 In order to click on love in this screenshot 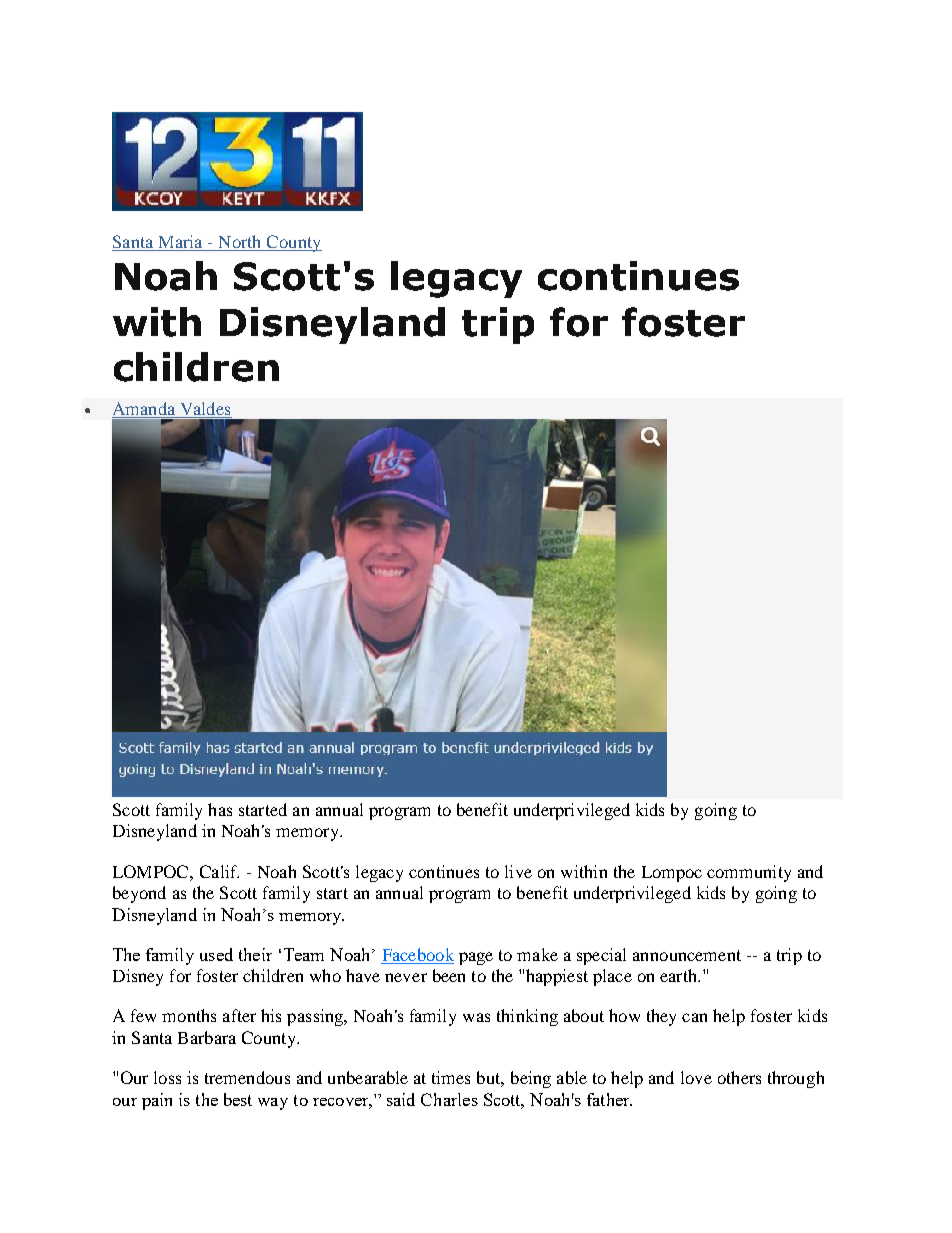, I will do `click(696, 1077)`.
